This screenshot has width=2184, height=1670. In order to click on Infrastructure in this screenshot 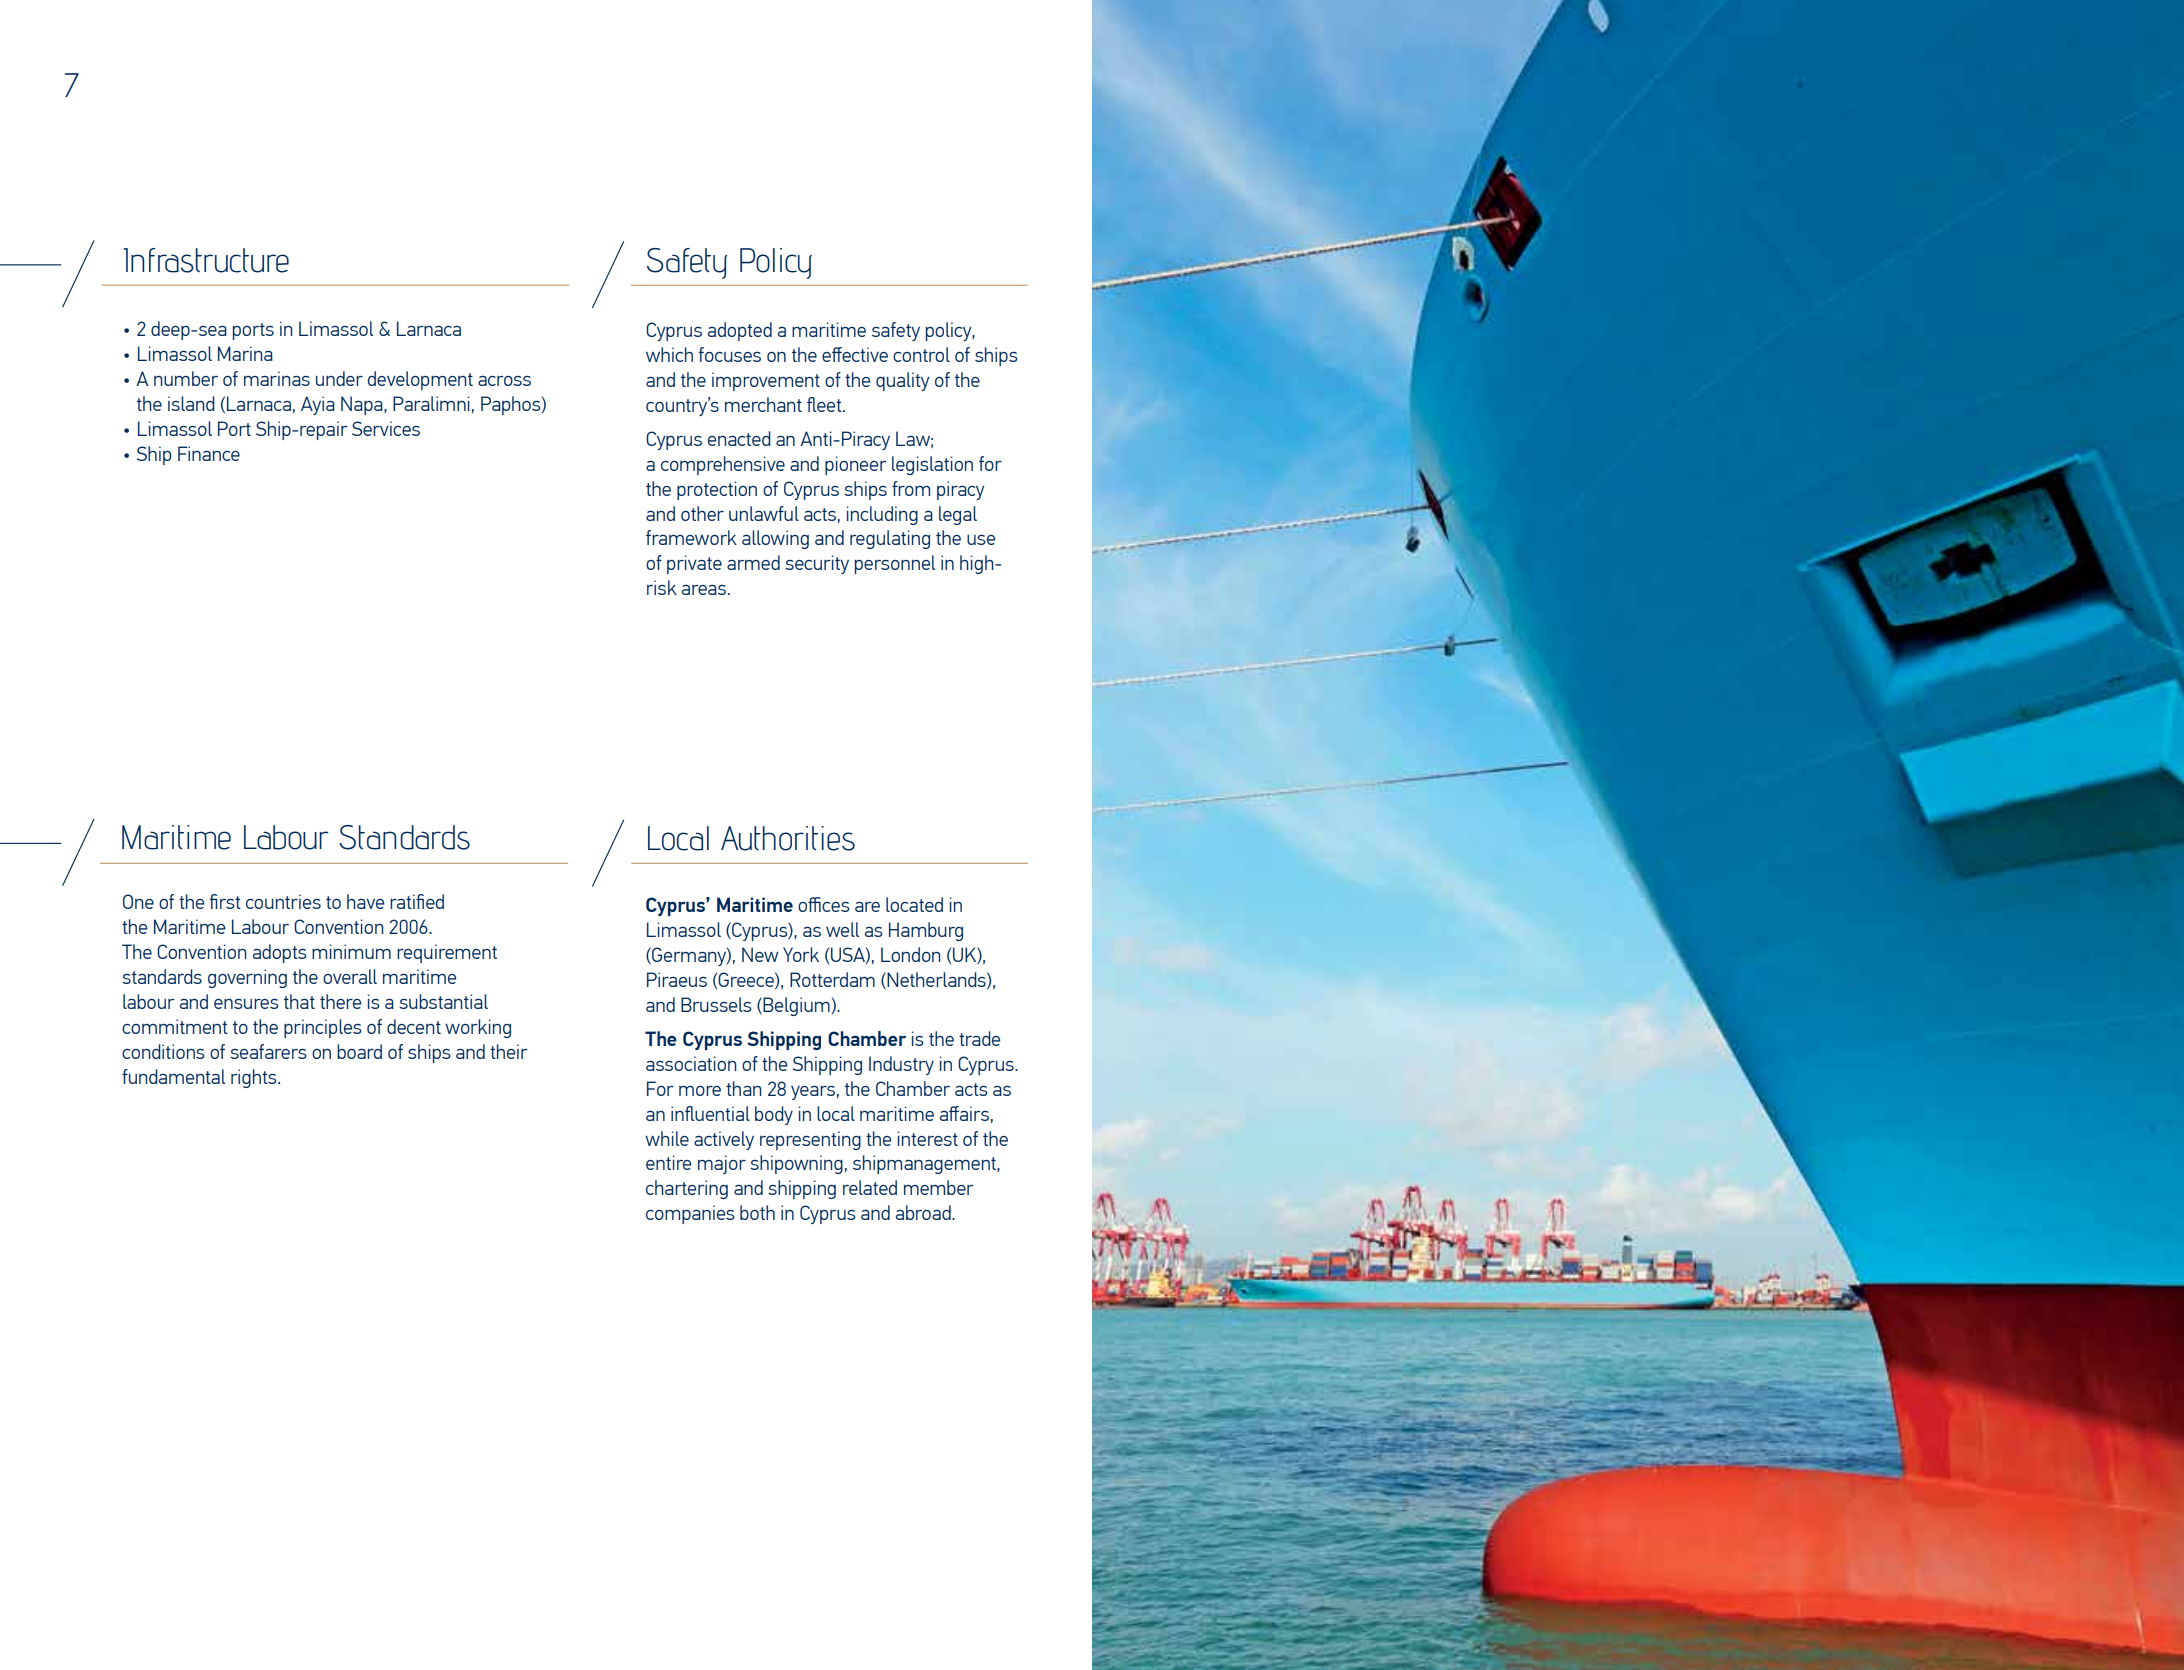, I will do `click(206, 260)`.
